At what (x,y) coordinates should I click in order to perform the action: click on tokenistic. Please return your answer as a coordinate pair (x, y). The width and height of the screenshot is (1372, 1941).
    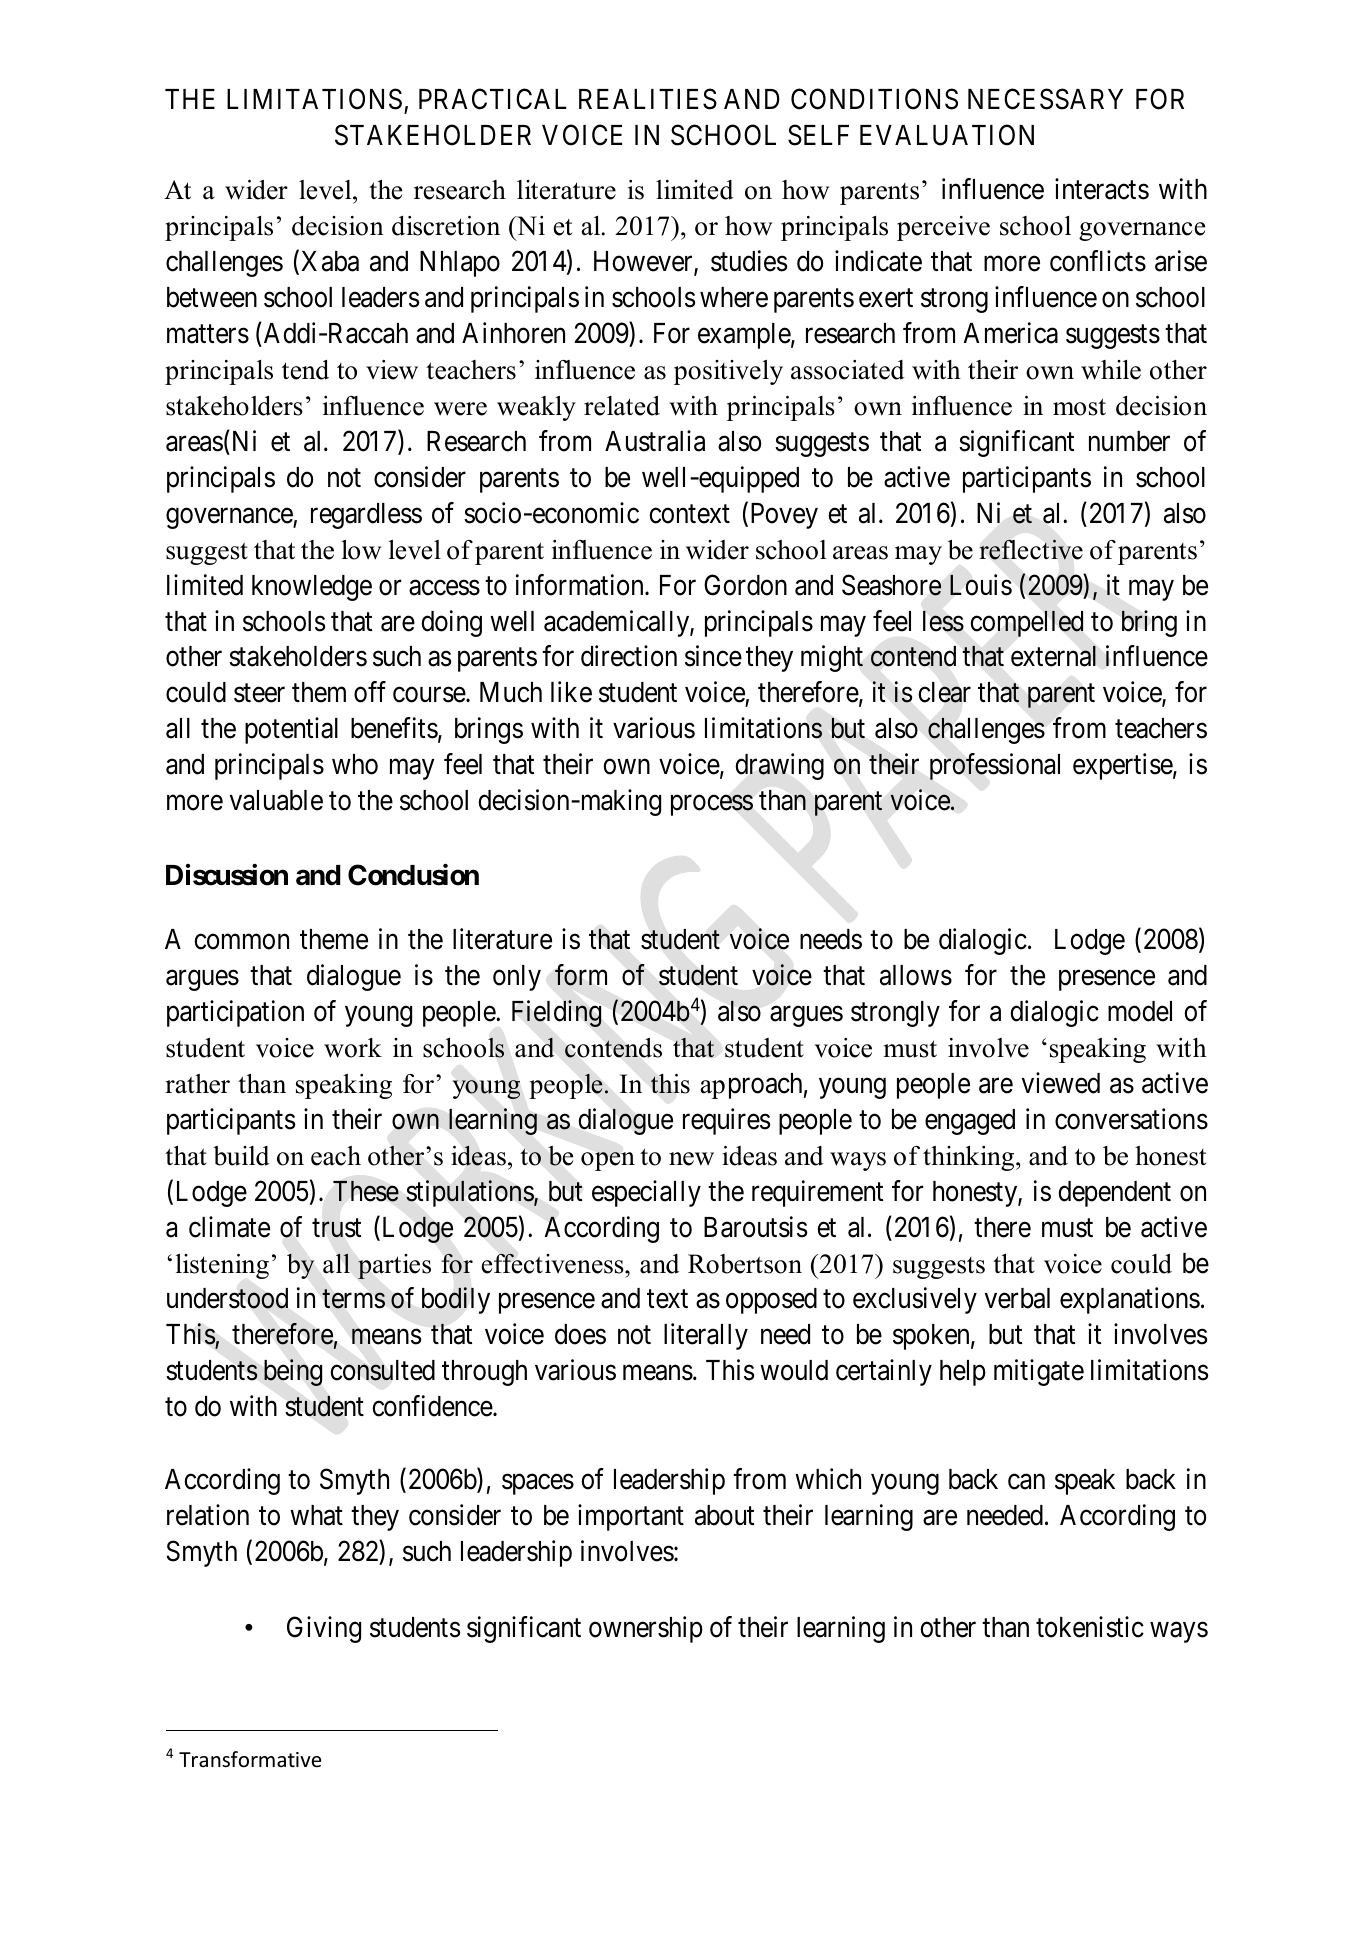
    Looking at the image, I should click on (1090, 1627).
